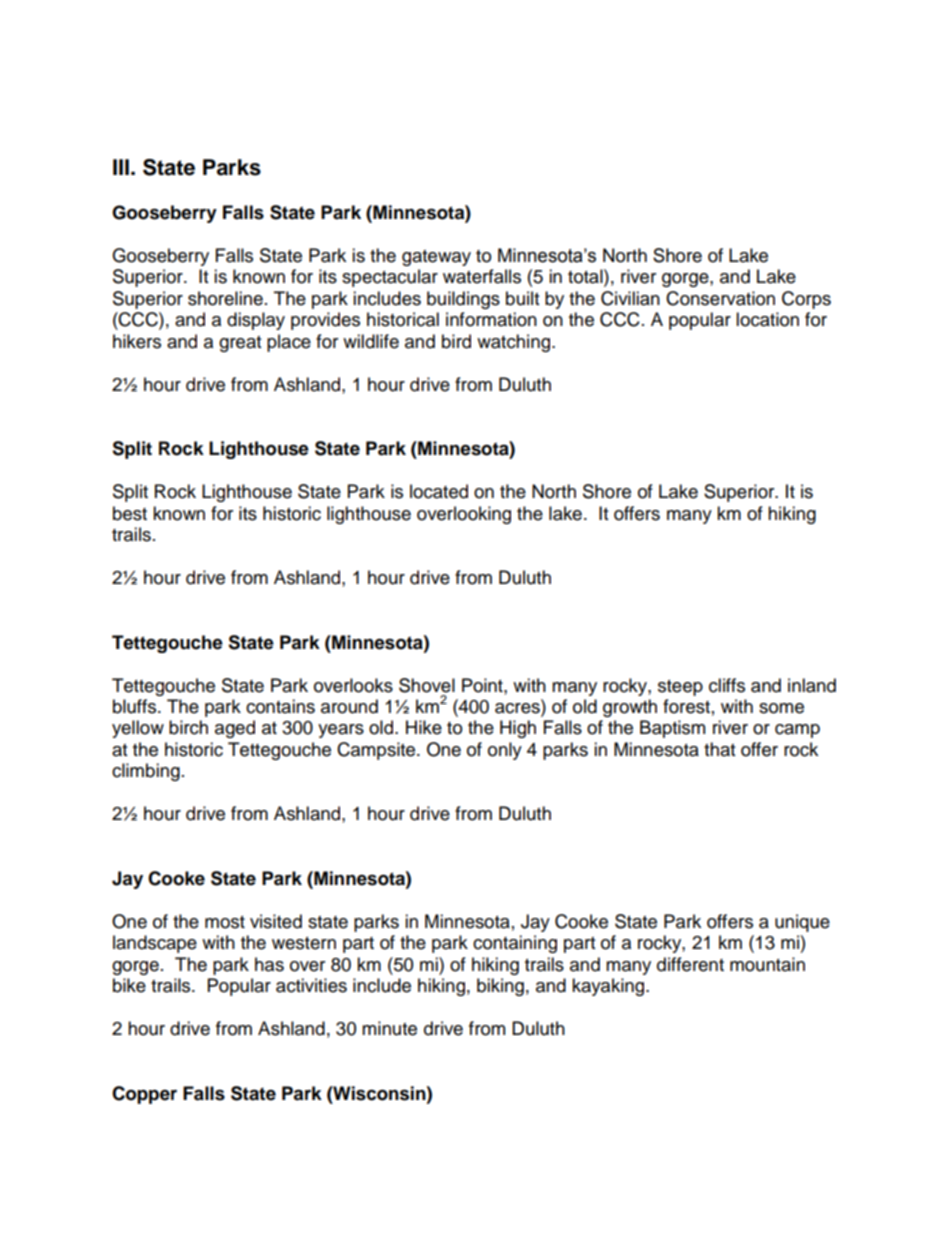 The image size is (952, 1233). What do you see at coordinates (436, 258) in the image?
I see `gateway` at bounding box center [436, 258].
